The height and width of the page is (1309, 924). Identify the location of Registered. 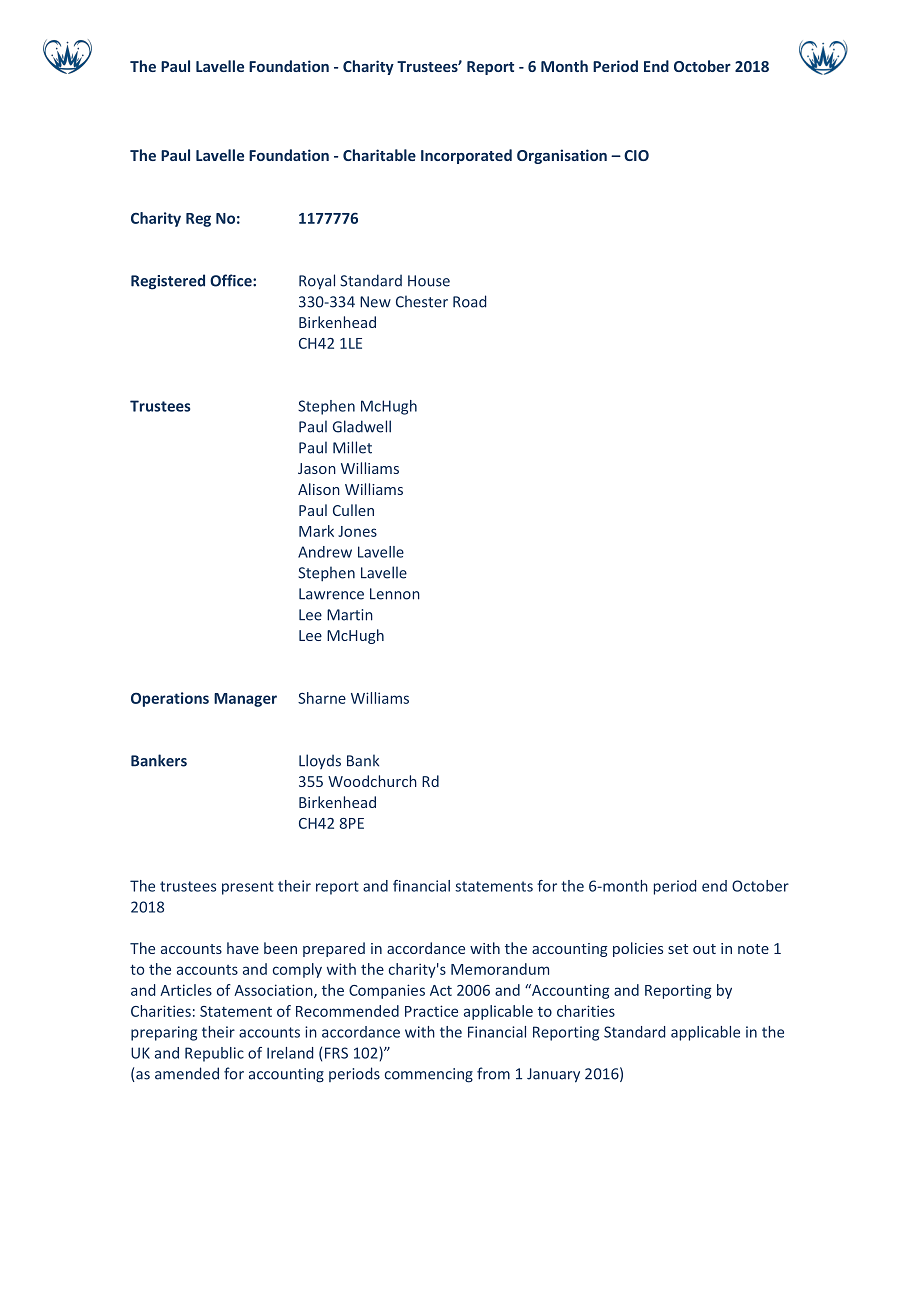
(168, 282).
